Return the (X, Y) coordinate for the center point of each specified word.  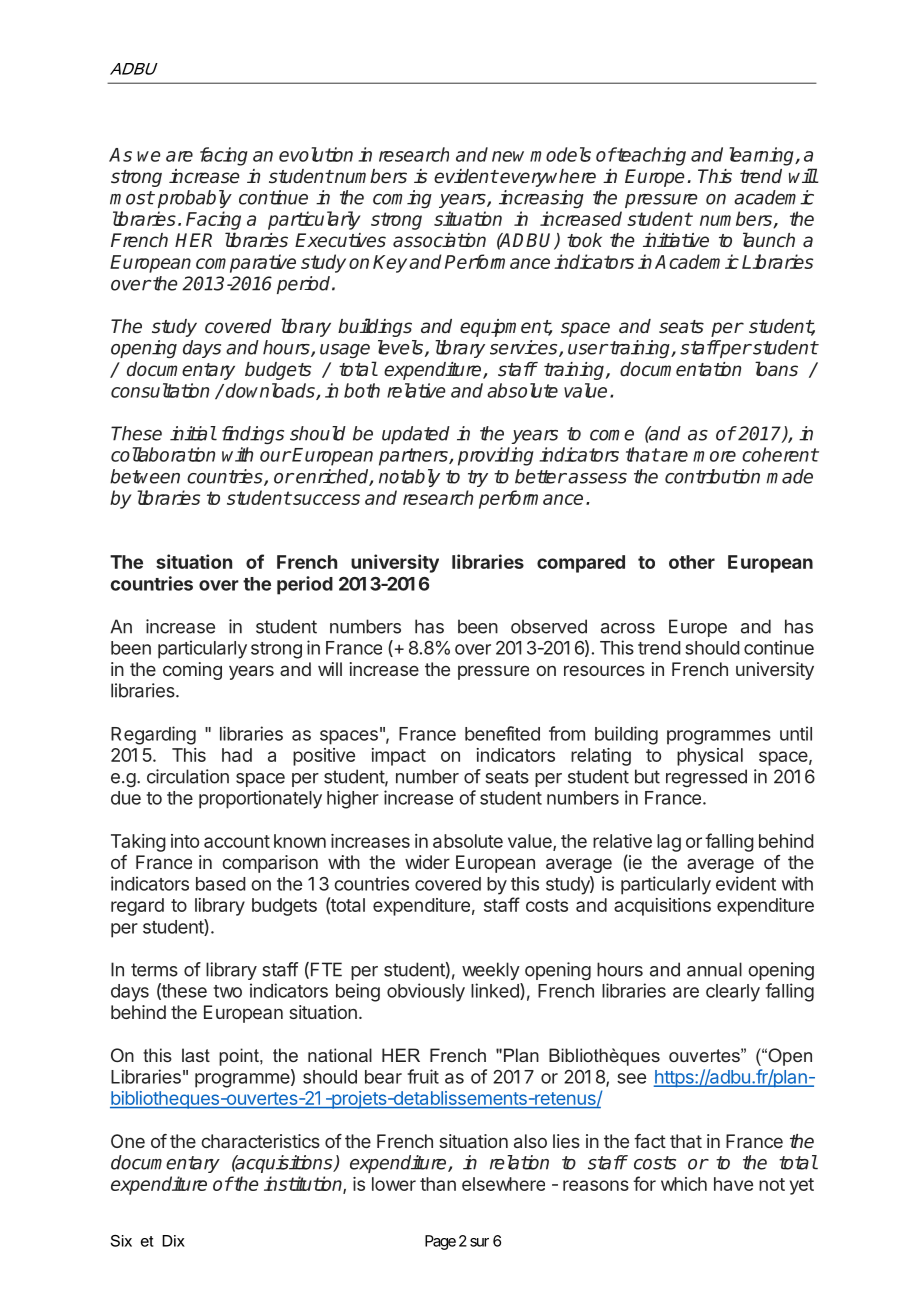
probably (195, 199)
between (145, 476)
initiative (676, 240)
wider (427, 862)
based (220, 884)
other (692, 562)
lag (669, 843)
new (508, 156)
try (478, 478)
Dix (173, 1241)
